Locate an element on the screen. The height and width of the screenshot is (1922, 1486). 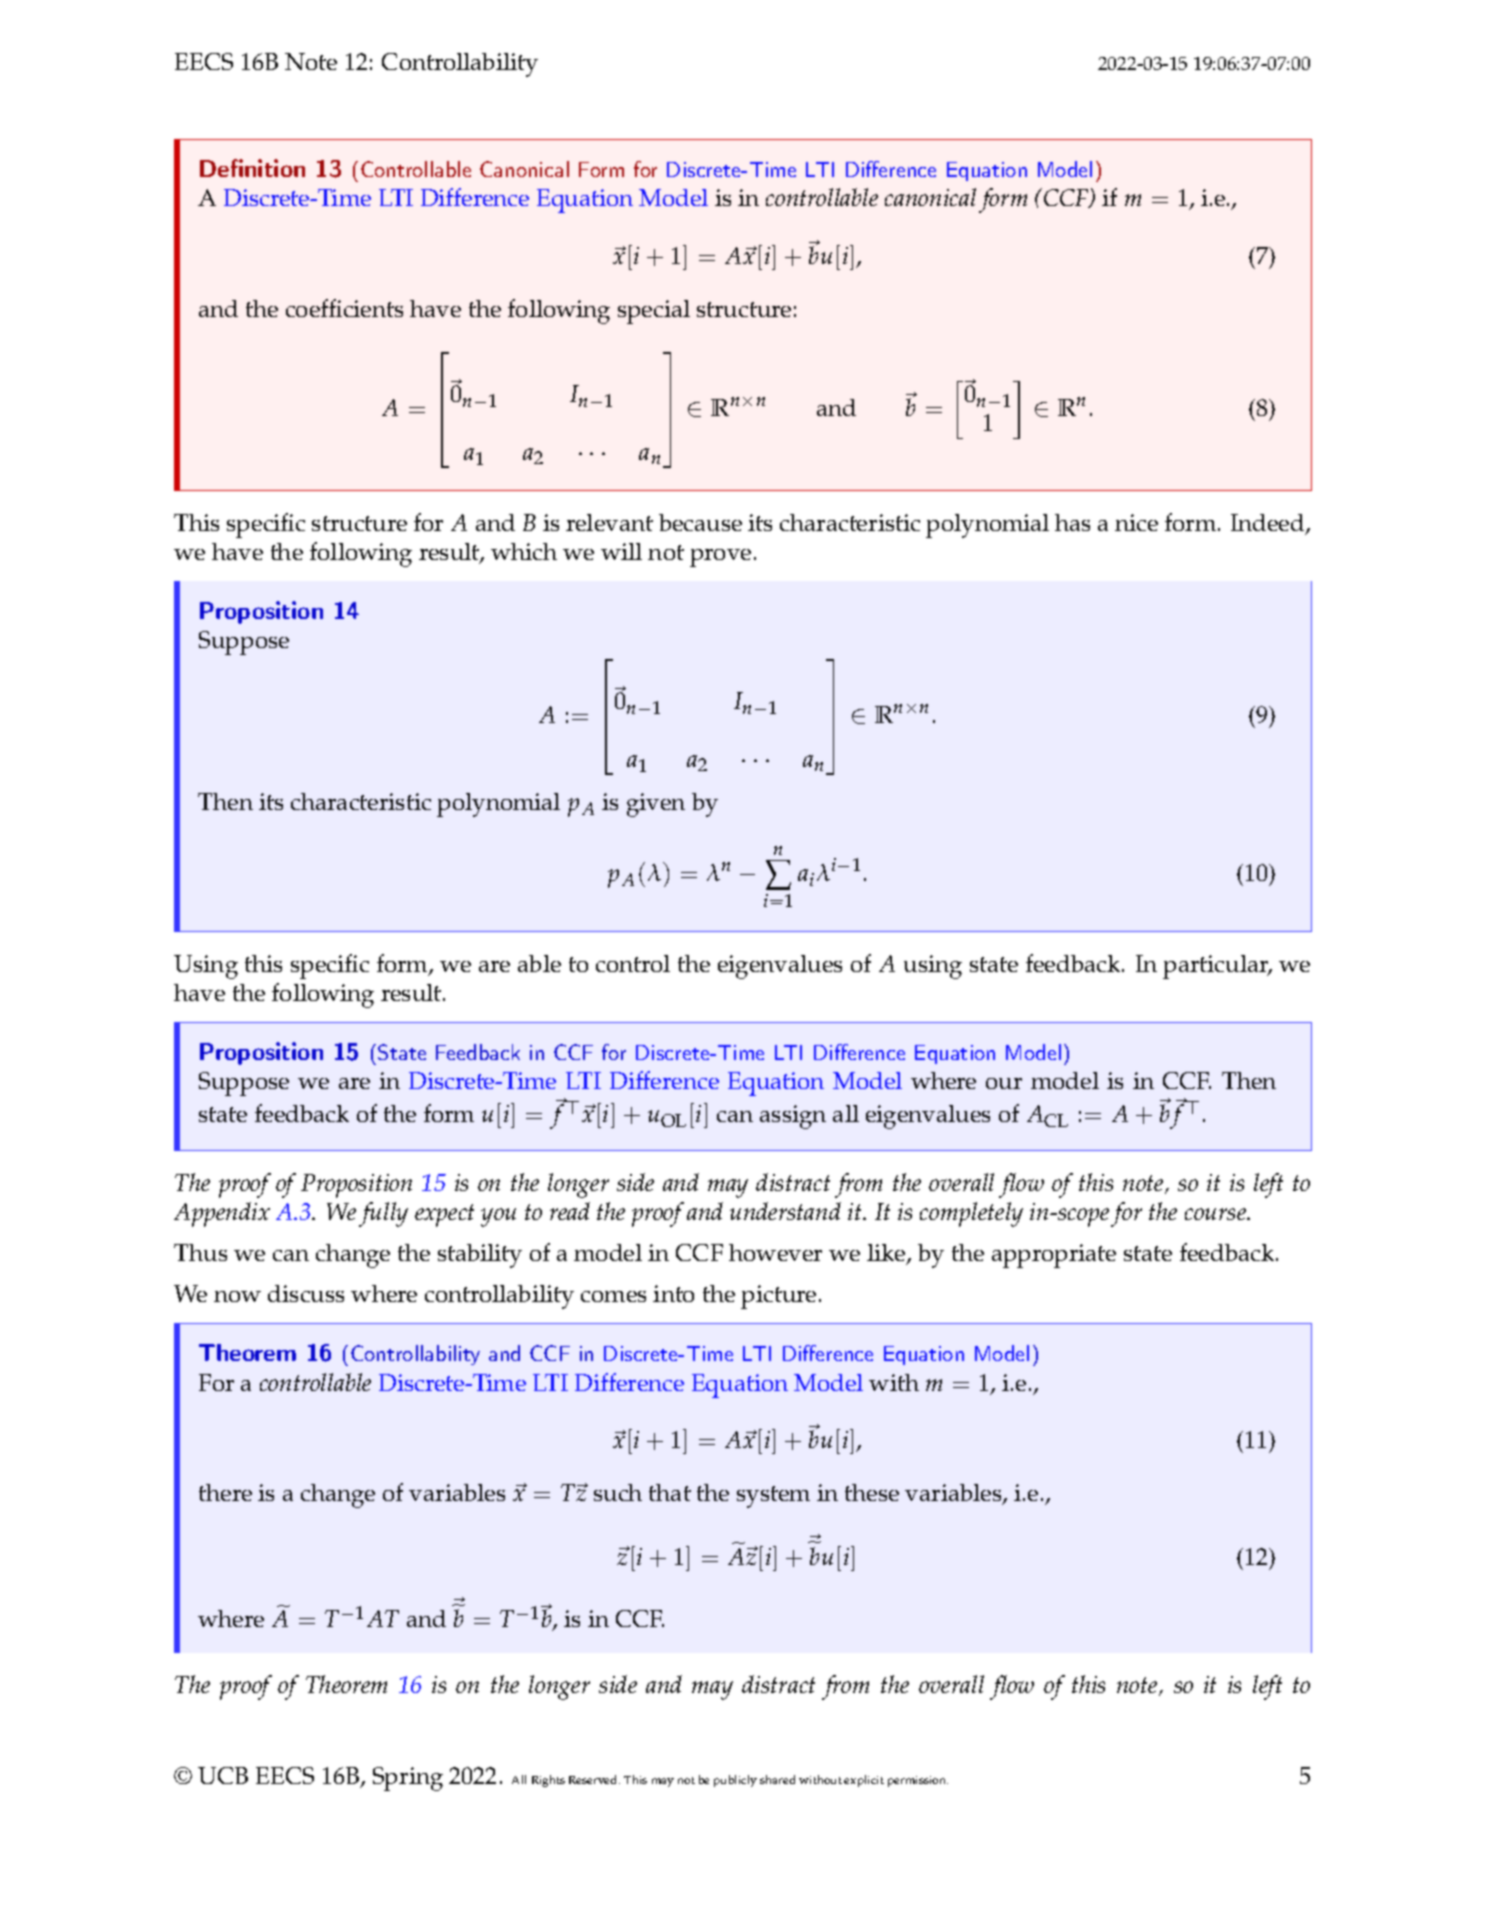
fully is located at coordinates (383, 1214).
